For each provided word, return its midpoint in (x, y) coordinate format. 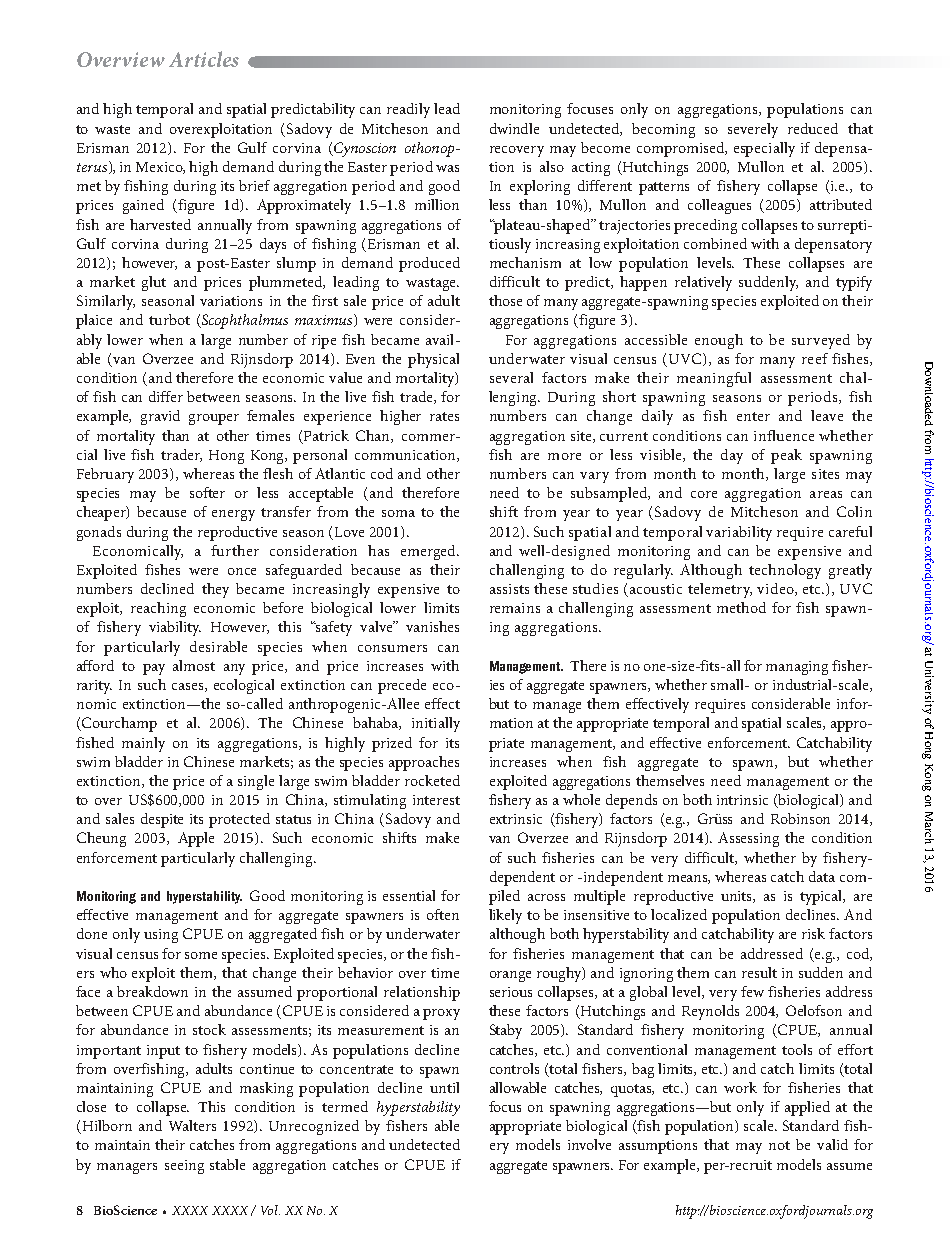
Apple (196, 839)
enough (719, 341)
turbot (169, 319)
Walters (192, 1125)
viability (175, 628)
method (741, 607)
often (443, 914)
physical (433, 360)
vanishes (432, 626)
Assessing (748, 839)
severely (753, 130)
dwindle (514, 128)
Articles (204, 59)
